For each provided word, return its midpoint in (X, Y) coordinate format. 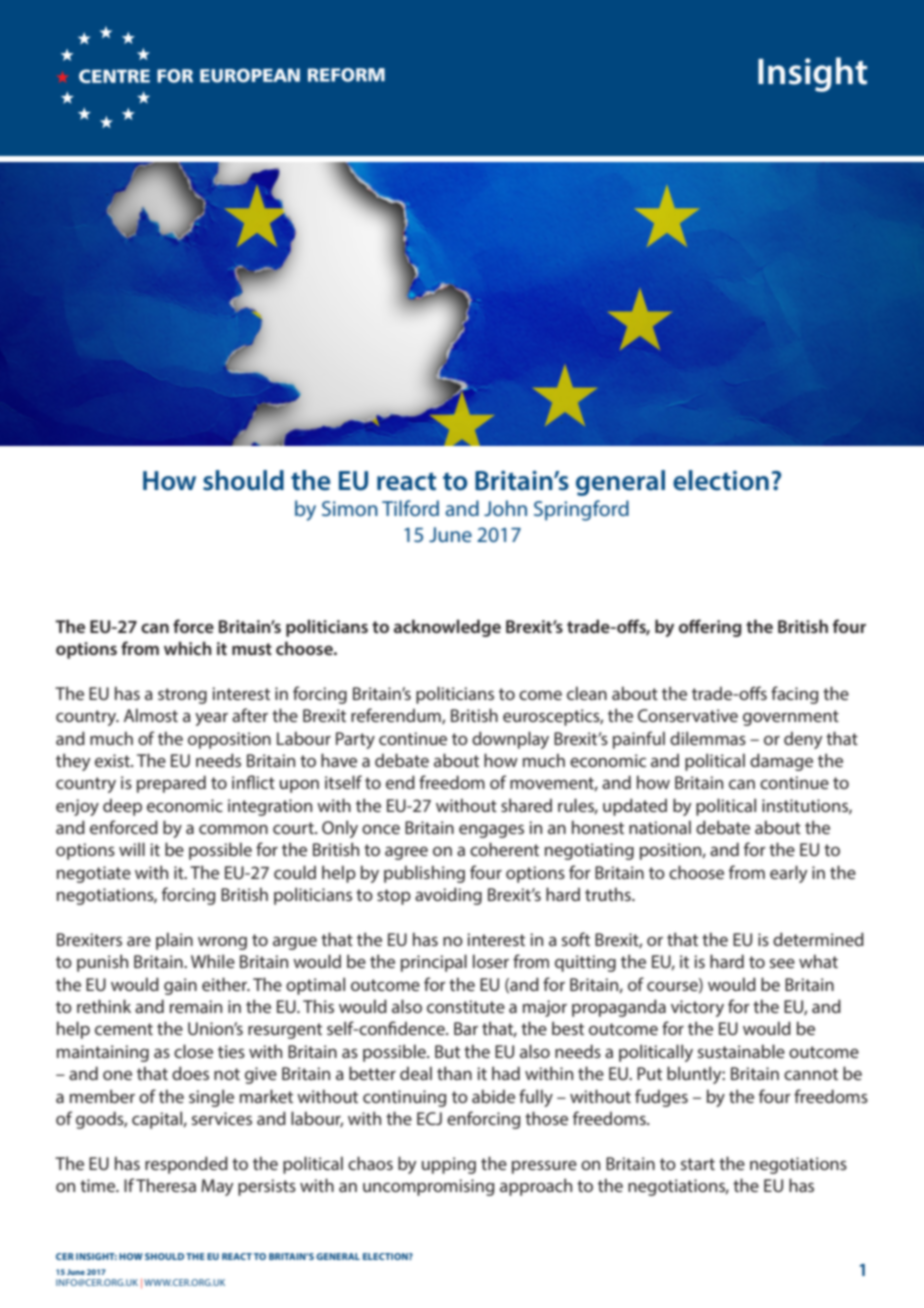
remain (196, 1006)
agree (406, 853)
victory (697, 1008)
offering (710, 628)
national (660, 827)
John (505, 508)
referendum (397, 716)
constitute (466, 1006)
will (132, 849)
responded (186, 1165)
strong (182, 696)
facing (795, 695)
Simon (350, 508)
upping (449, 1165)
